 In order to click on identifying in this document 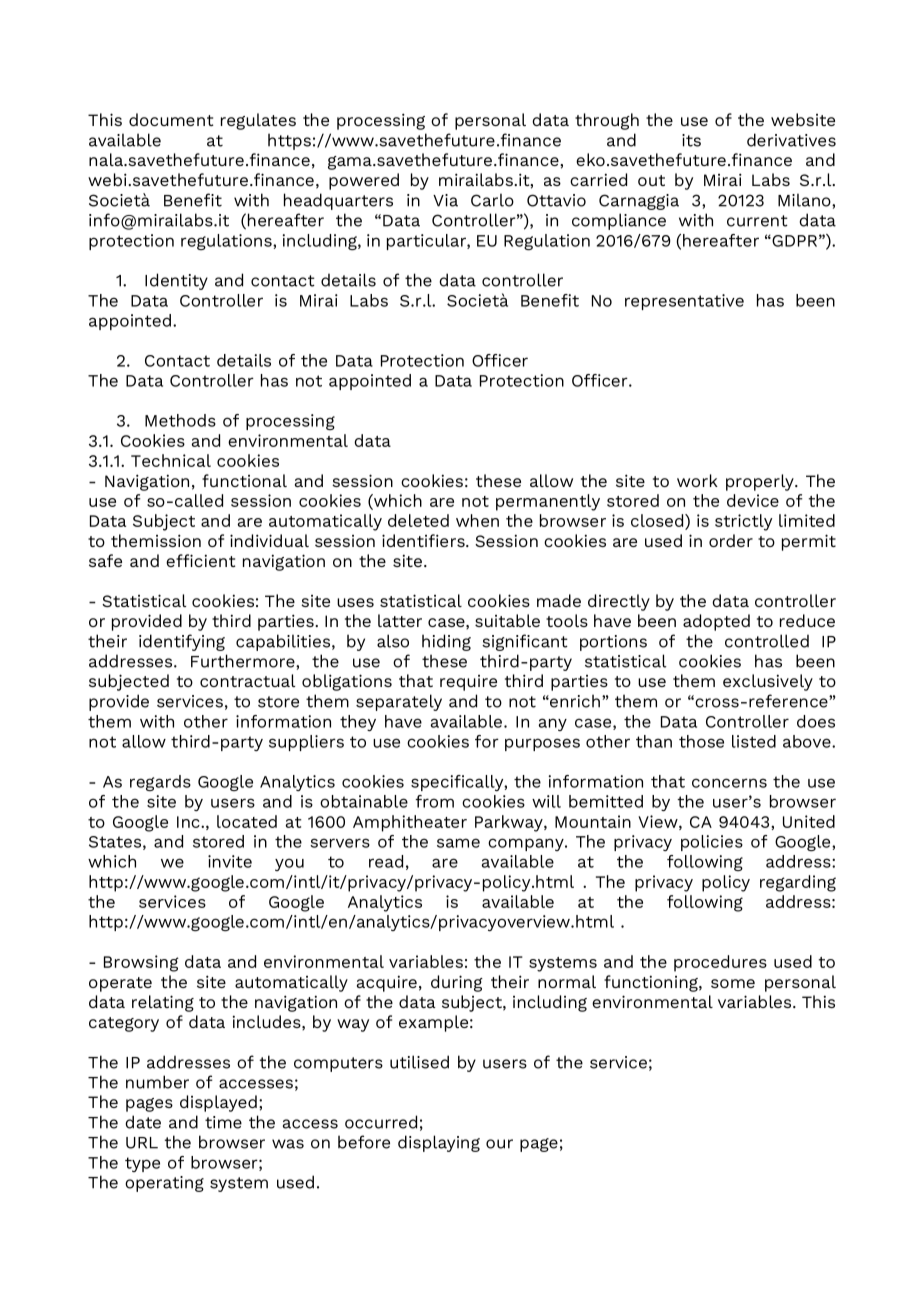, I will do `click(182, 642)`.
